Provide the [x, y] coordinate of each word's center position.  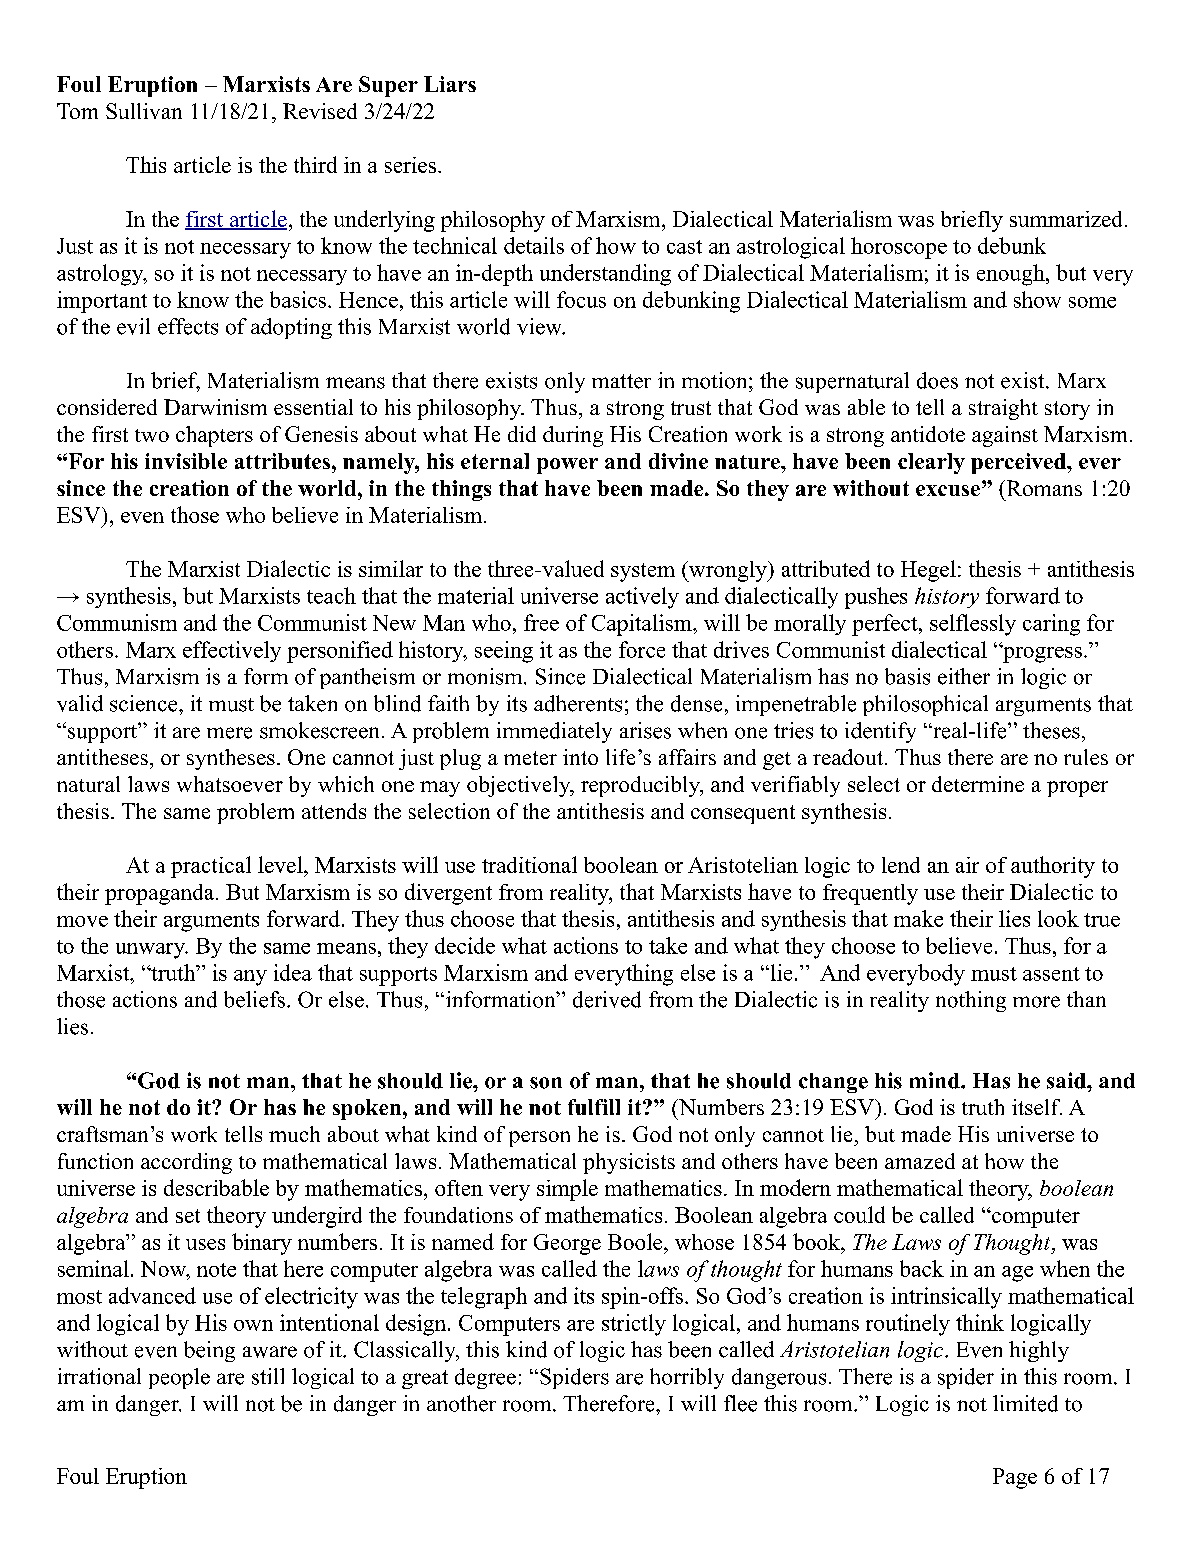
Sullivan [144, 111]
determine [978, 784]
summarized [1068, 219]
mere [229, 733]
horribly [687, 1378]
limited [1025, 1403]
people [179, 1378]
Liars [450, 84]
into [580, 757]
